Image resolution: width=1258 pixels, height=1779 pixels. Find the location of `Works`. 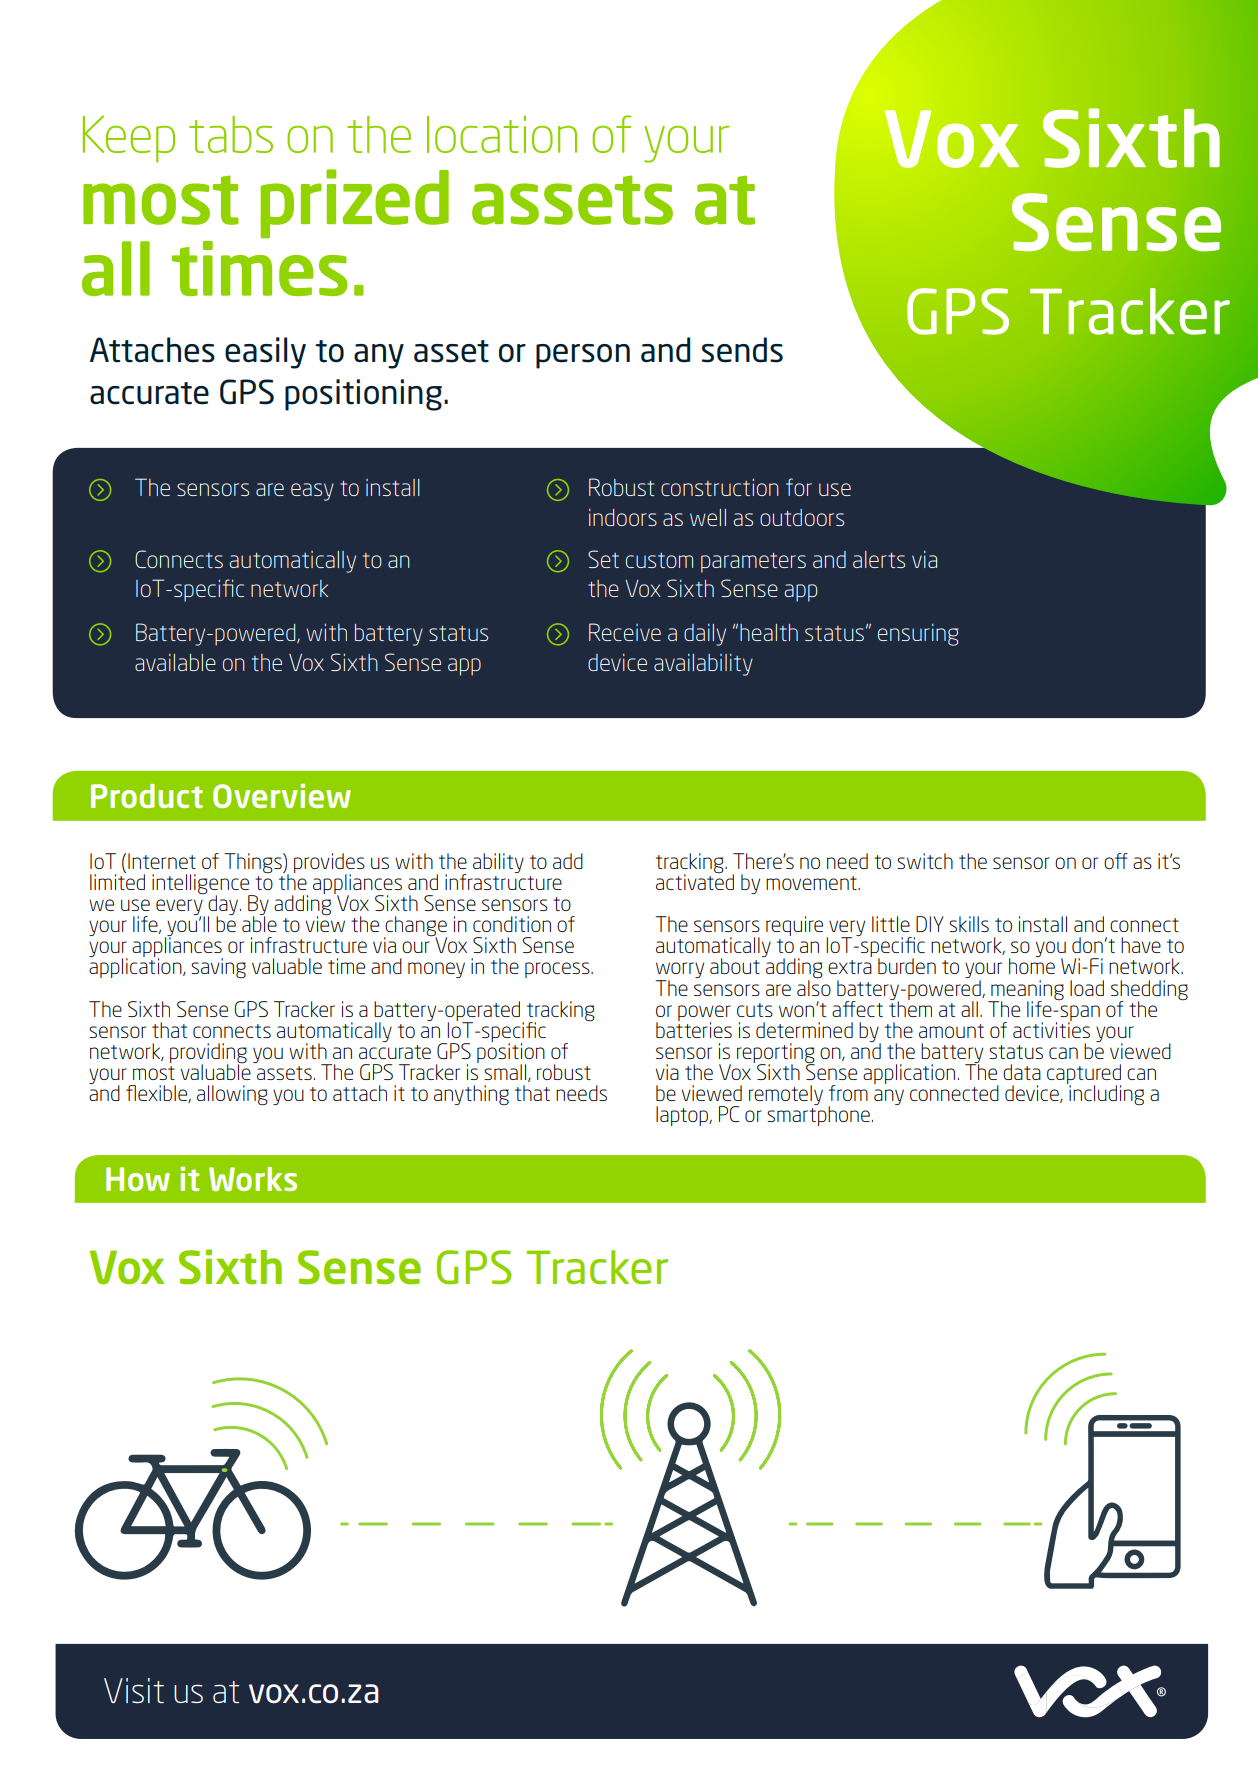

Works is located at coordinates (253, 1179).
